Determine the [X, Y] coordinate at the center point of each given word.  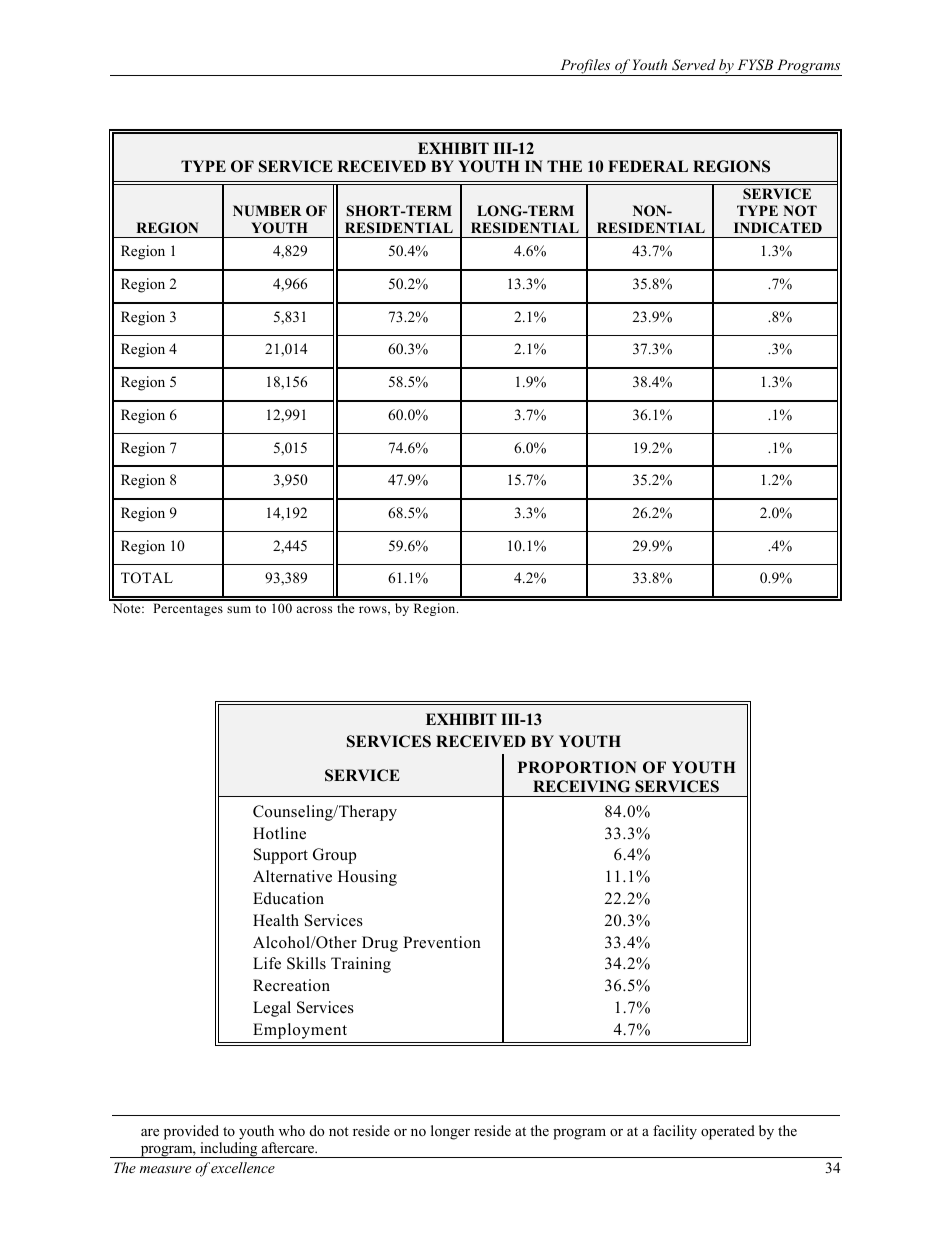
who [292, 1130]
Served [694, 65]
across [314, 609]
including [229, 1150]
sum [239, 609]
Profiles [585, 67]
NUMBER [267, 211]
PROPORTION [577, 767]
